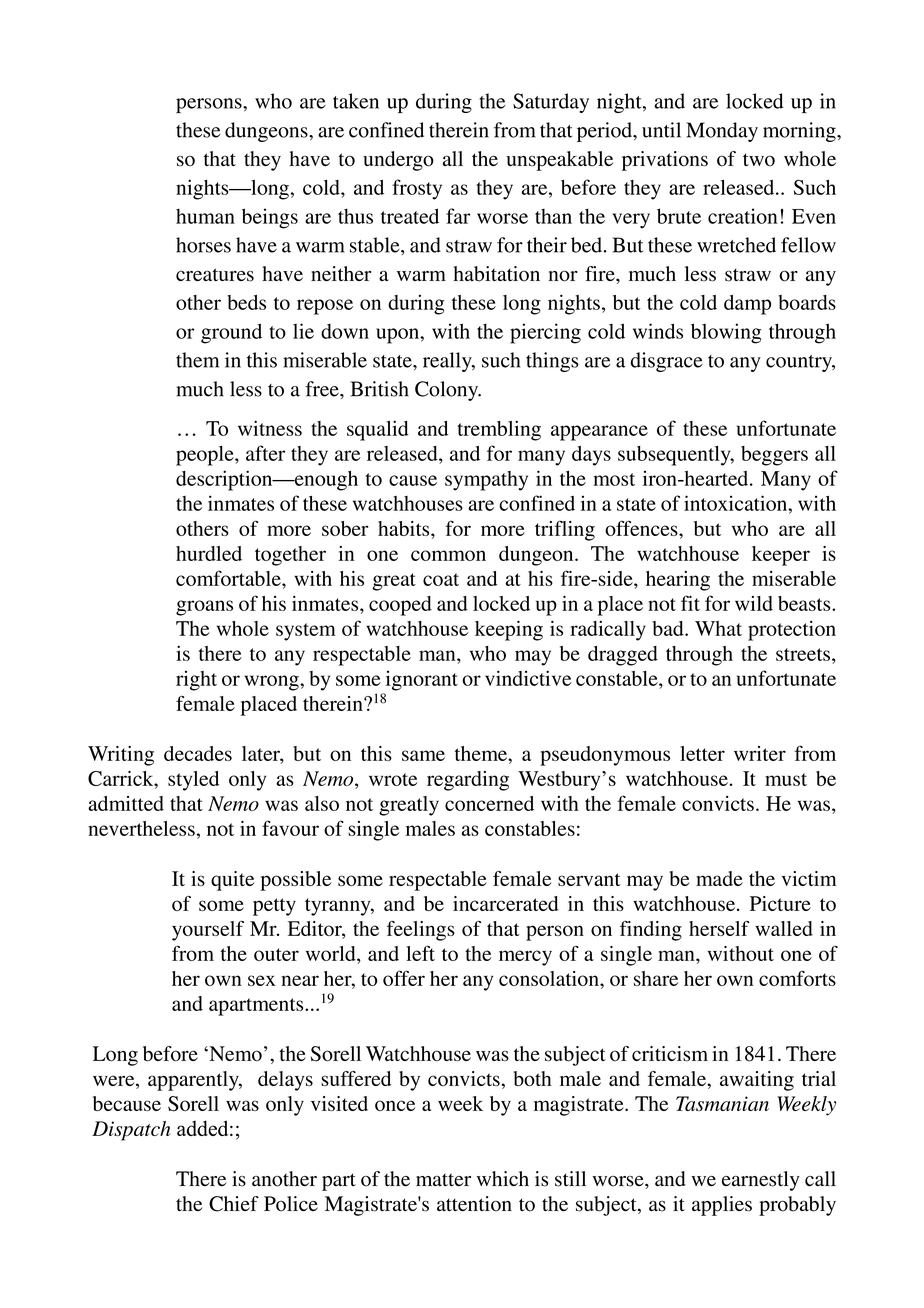 The image size is (924, 1308). What do you see at coordinates (270, 428) in the screenshot?
I see `witness` at bounding box center [270, 428].
